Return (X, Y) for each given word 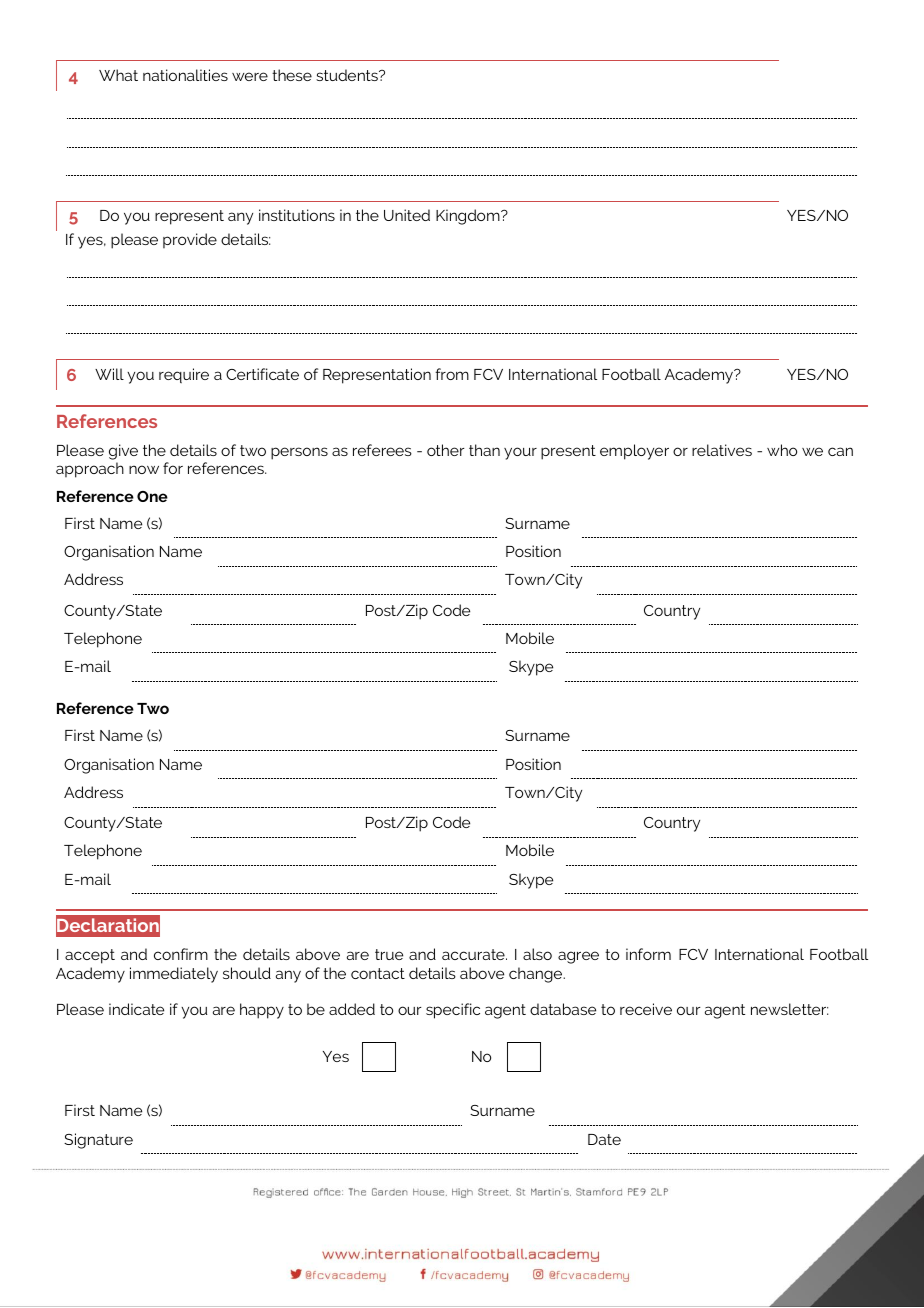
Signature (98, 1141)
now (144, 469)
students (348, 75)
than (484, 450)
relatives (722, 450)
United (407, 215)
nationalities (185, 75)
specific (453, 1011)
